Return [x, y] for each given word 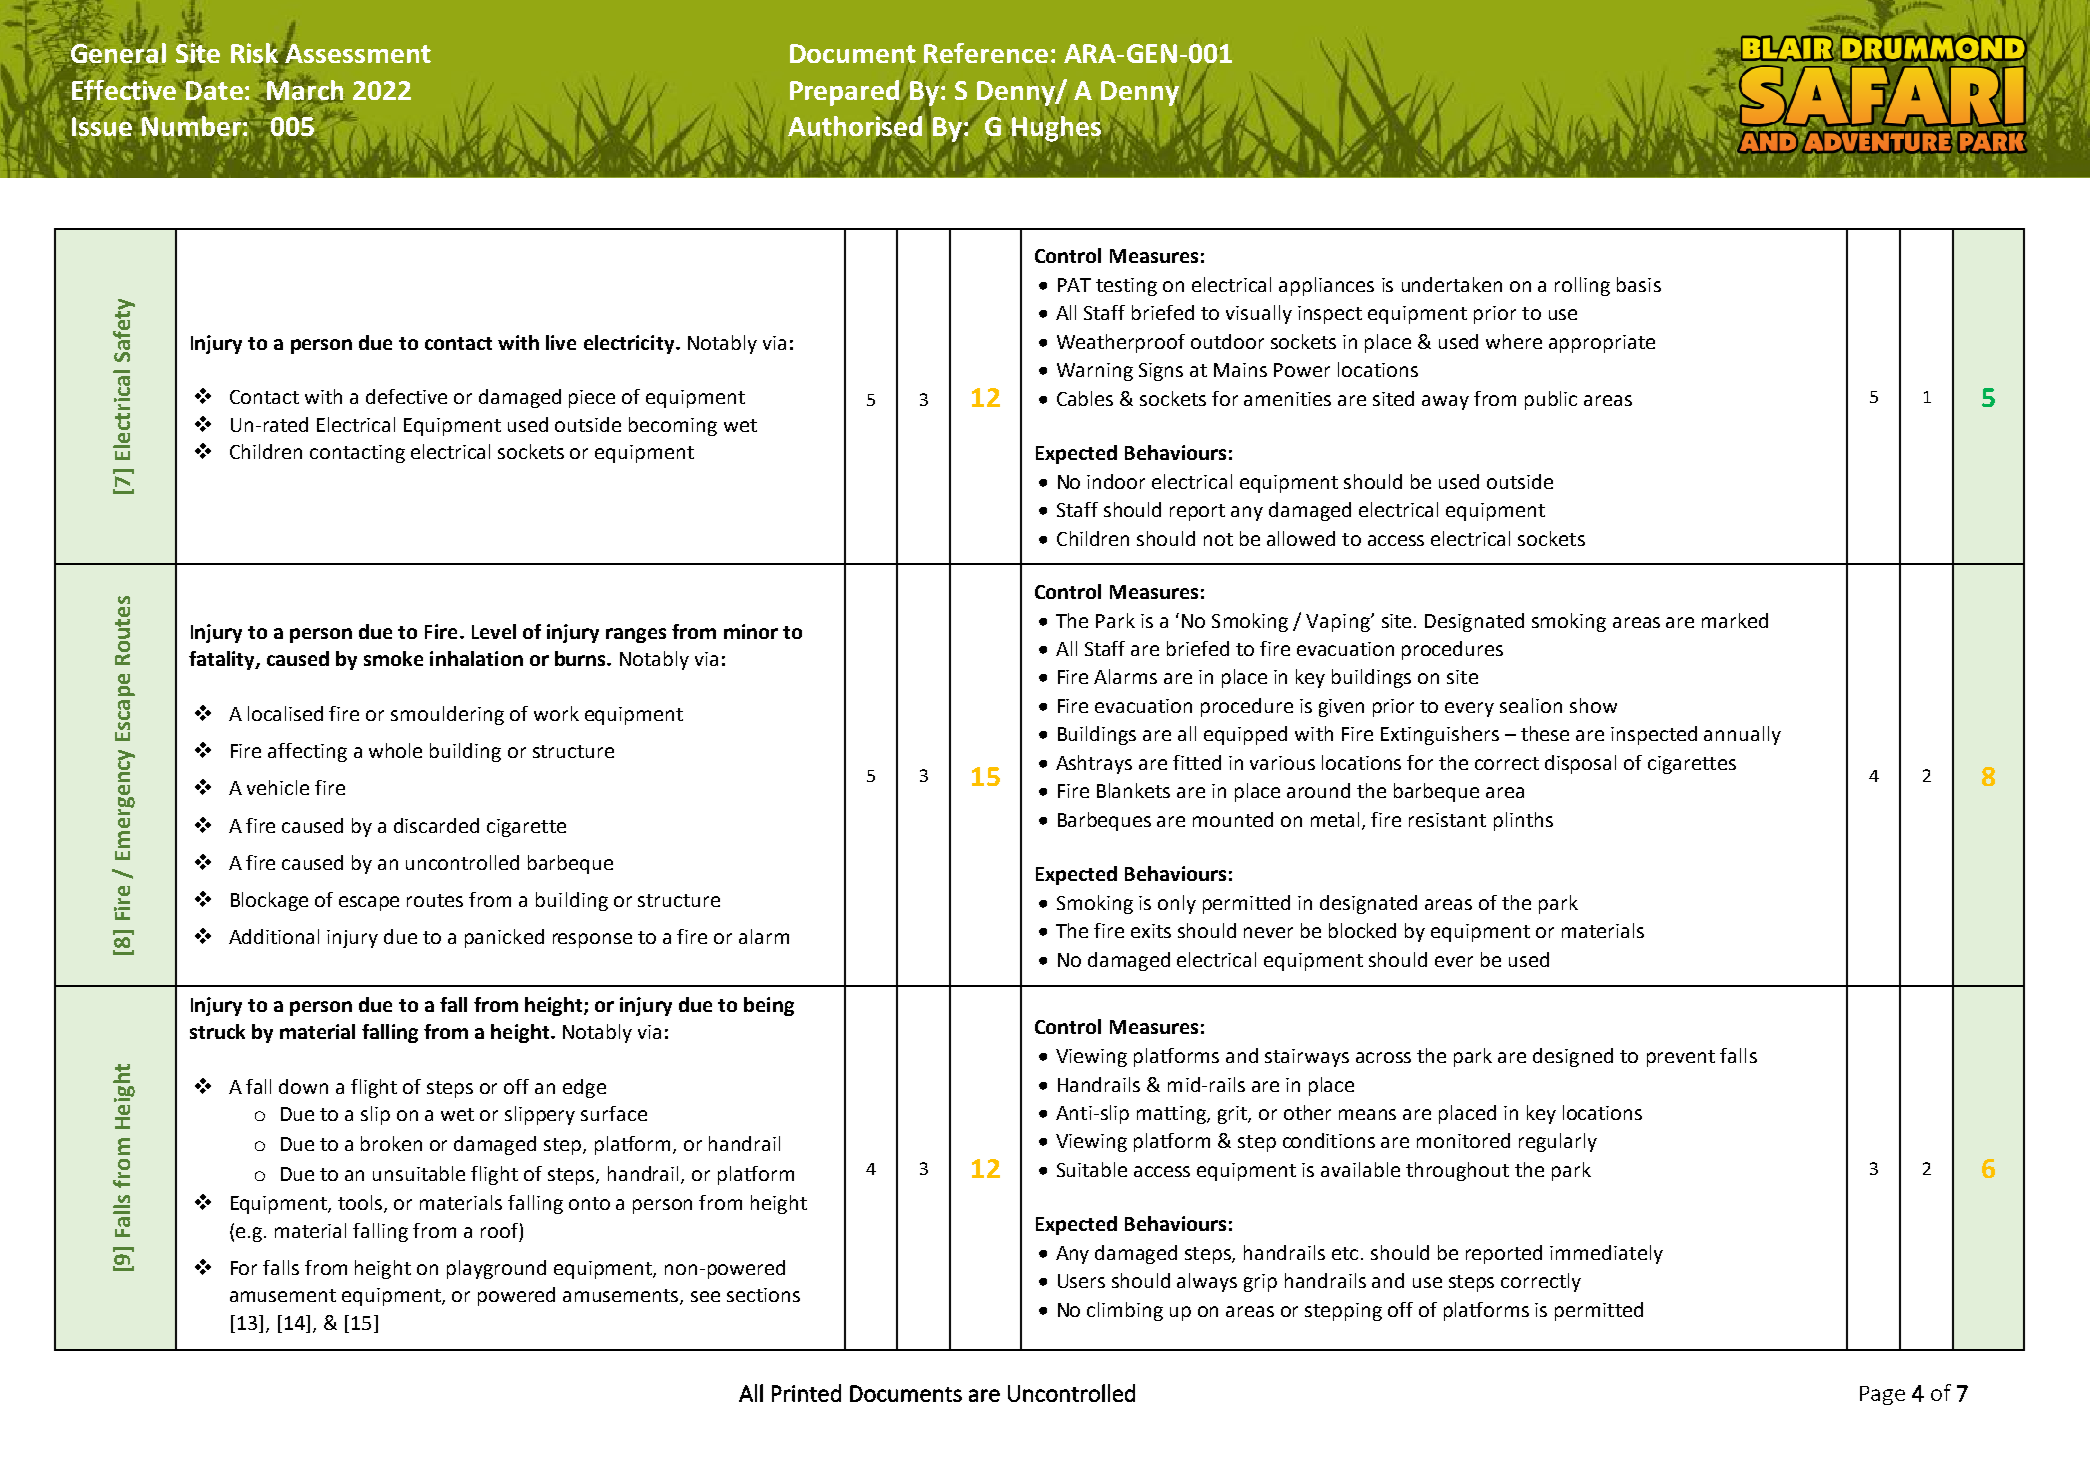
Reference [986, 53]
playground [496, 1269]
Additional [274, 936]
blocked [1362, 930]
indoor [1116, 481]
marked [1735, 620]
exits [1151, 931]
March [304, 90]
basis [1639, 284]
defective [406, 396]
